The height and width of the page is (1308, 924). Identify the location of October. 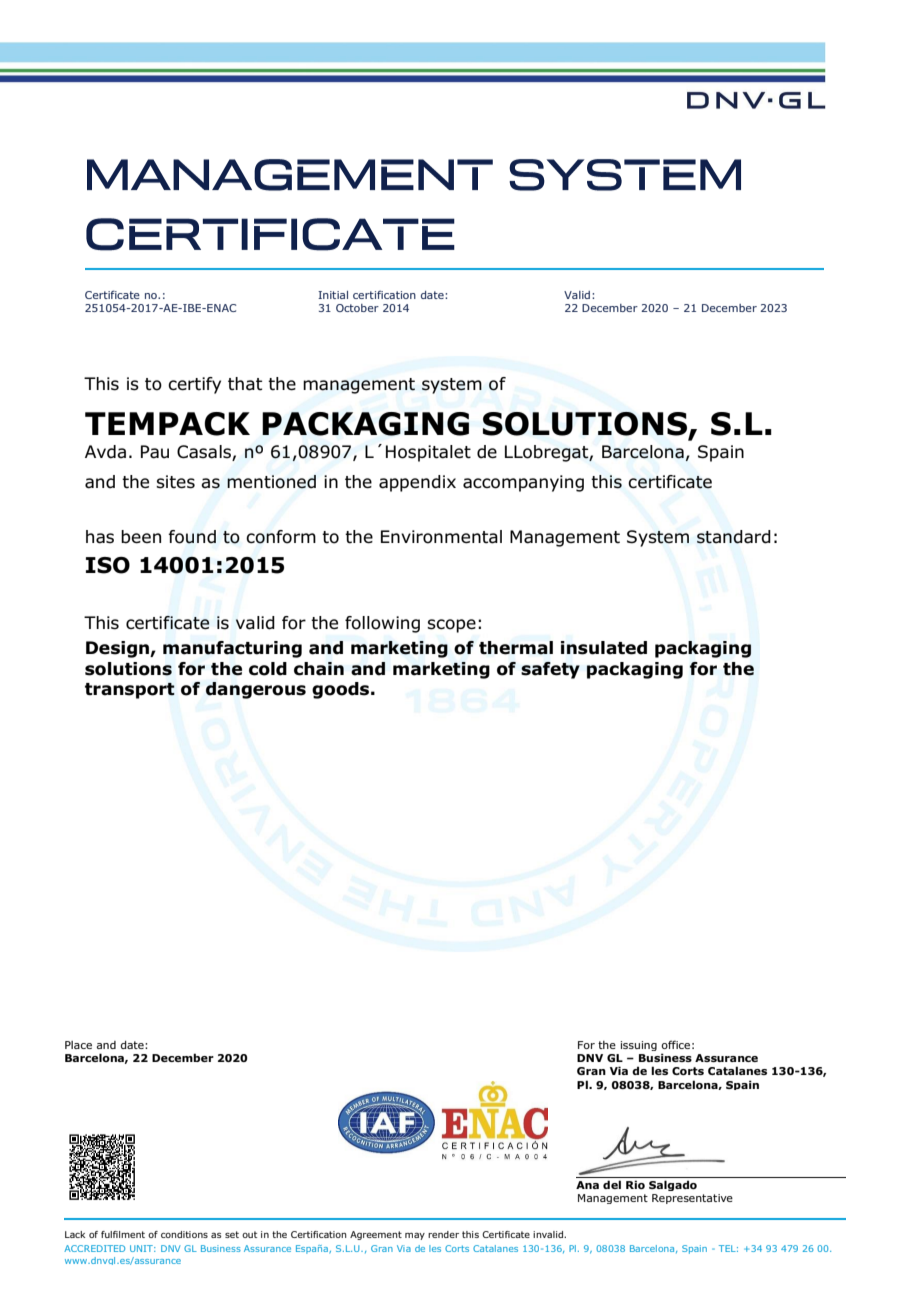
(357, 308).
